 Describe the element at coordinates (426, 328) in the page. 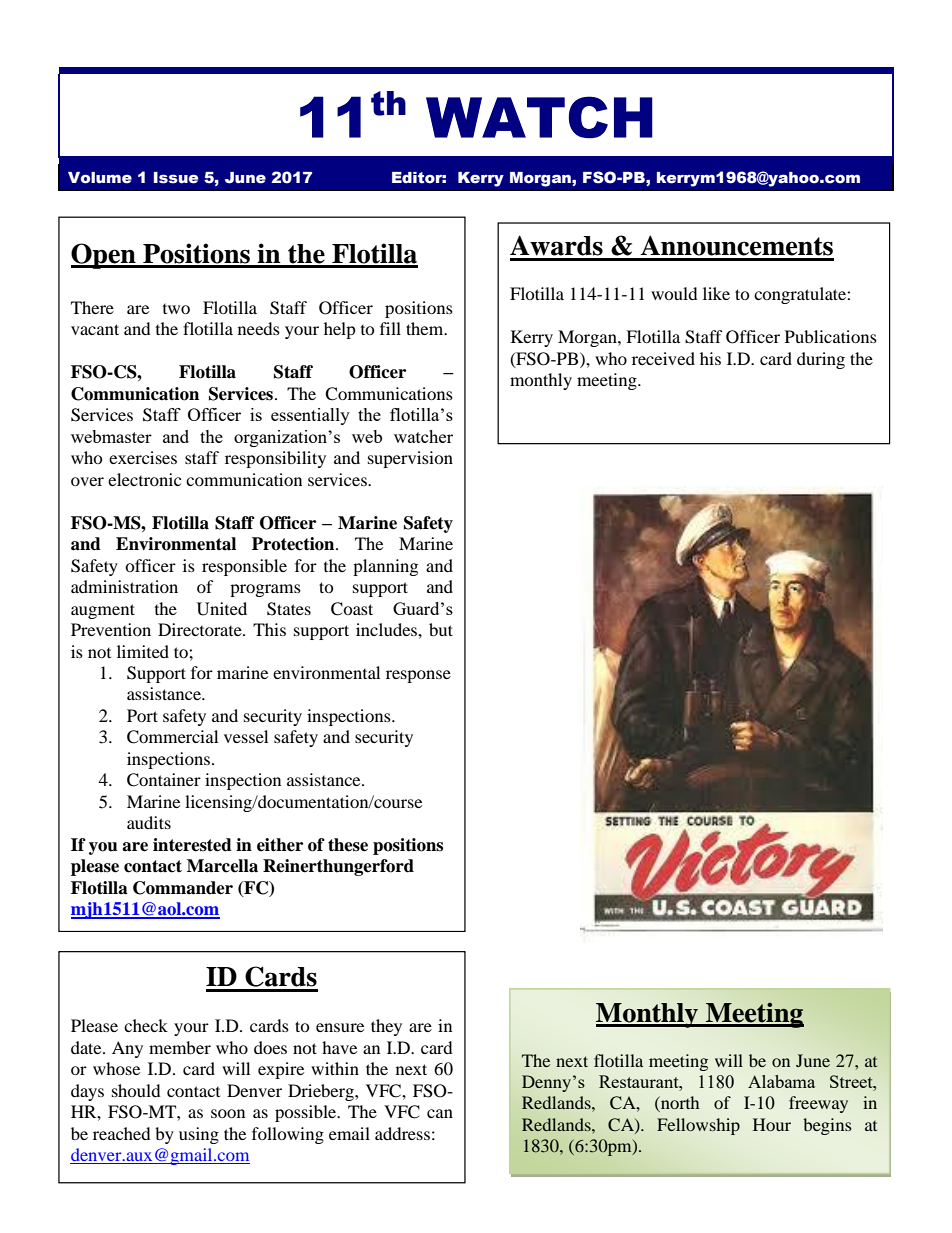

I see `them` at that location.
